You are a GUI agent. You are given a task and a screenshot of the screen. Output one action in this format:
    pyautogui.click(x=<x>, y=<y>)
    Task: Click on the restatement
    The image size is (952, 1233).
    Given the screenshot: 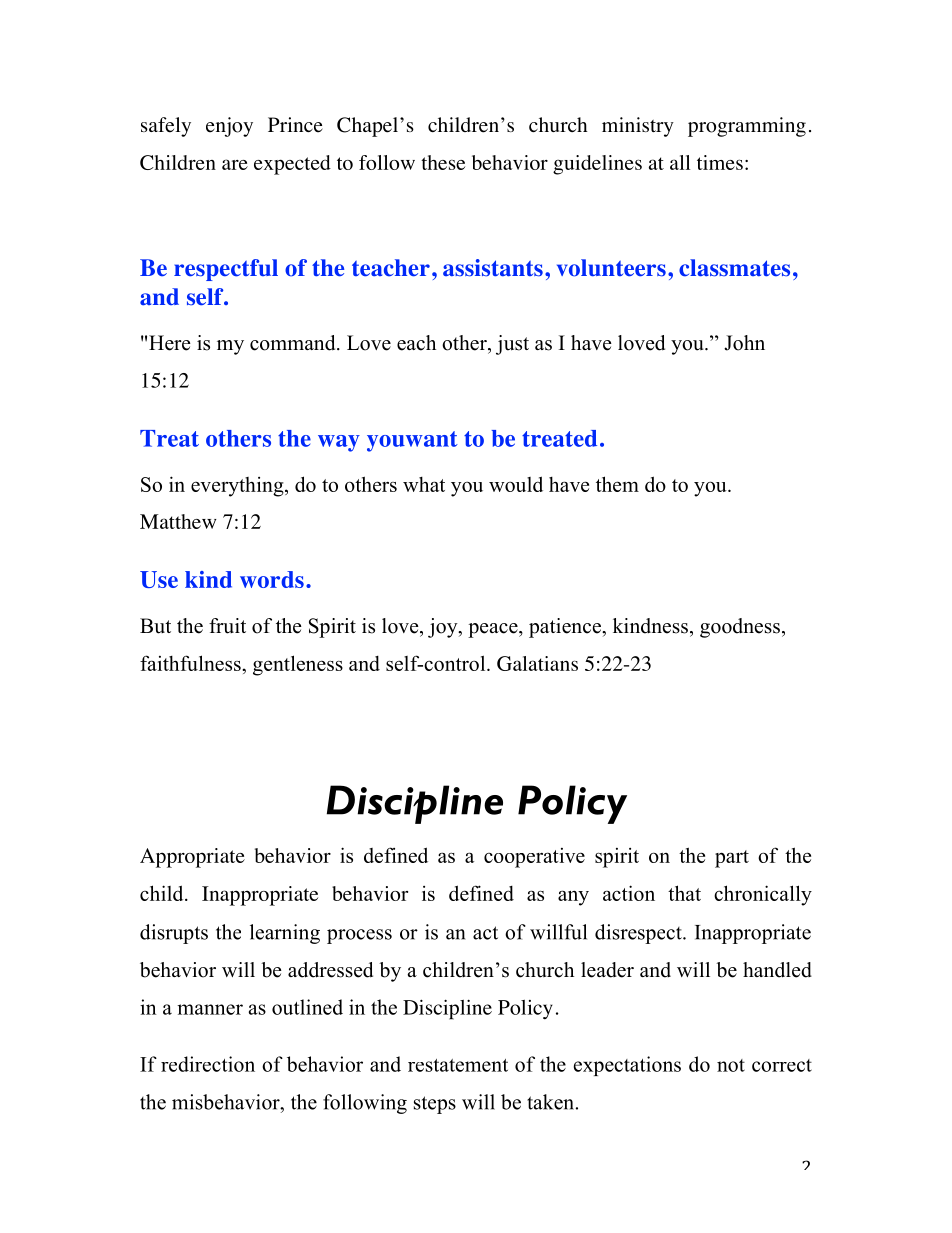 What is the action you would take?
    pyautogui.click(x=458, y=1065)
